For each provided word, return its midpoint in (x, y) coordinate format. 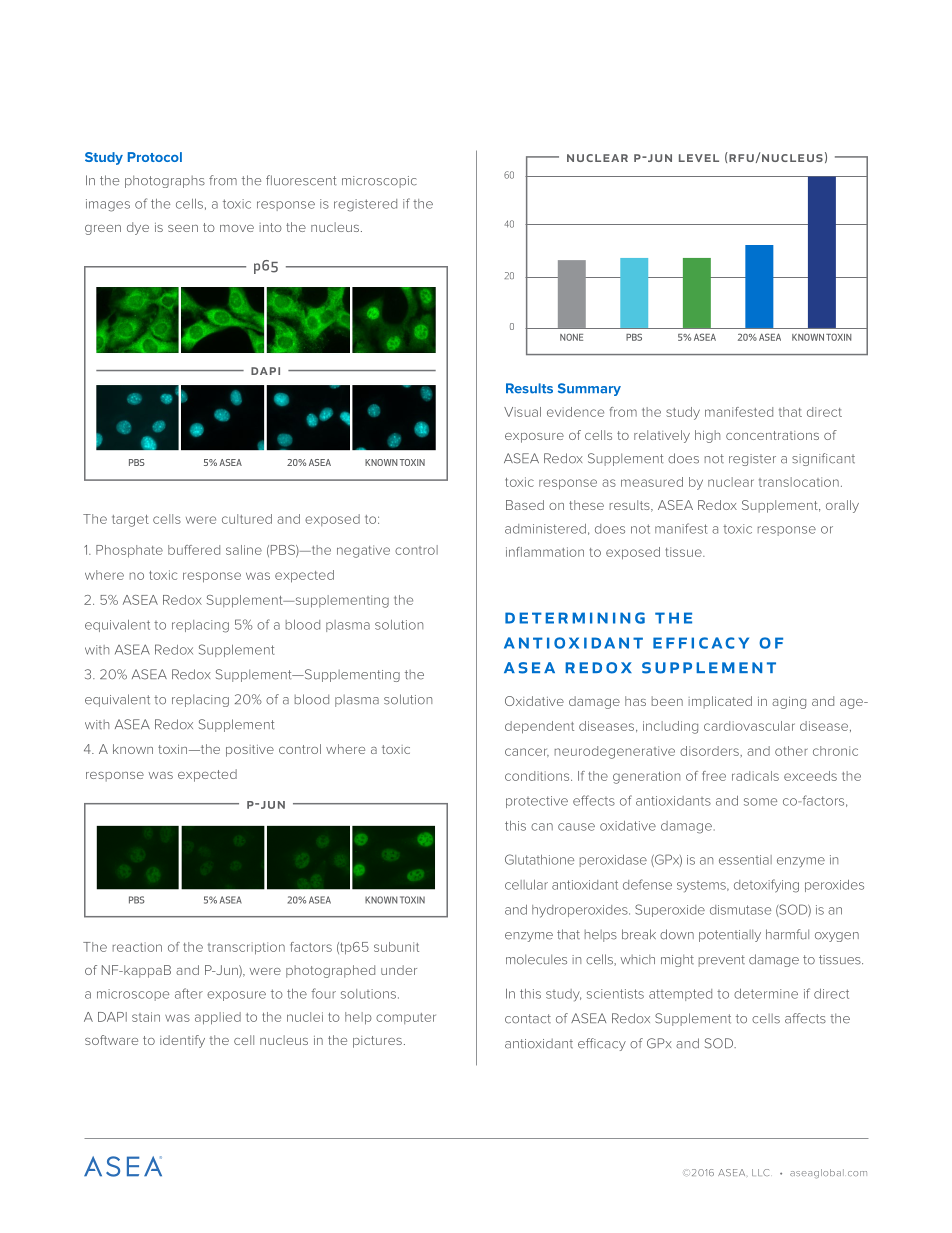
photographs (165, 181)
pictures (377, 1042)
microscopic (379, 182)
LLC (760, 1172)
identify (182, 1041)
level (699, 158)
